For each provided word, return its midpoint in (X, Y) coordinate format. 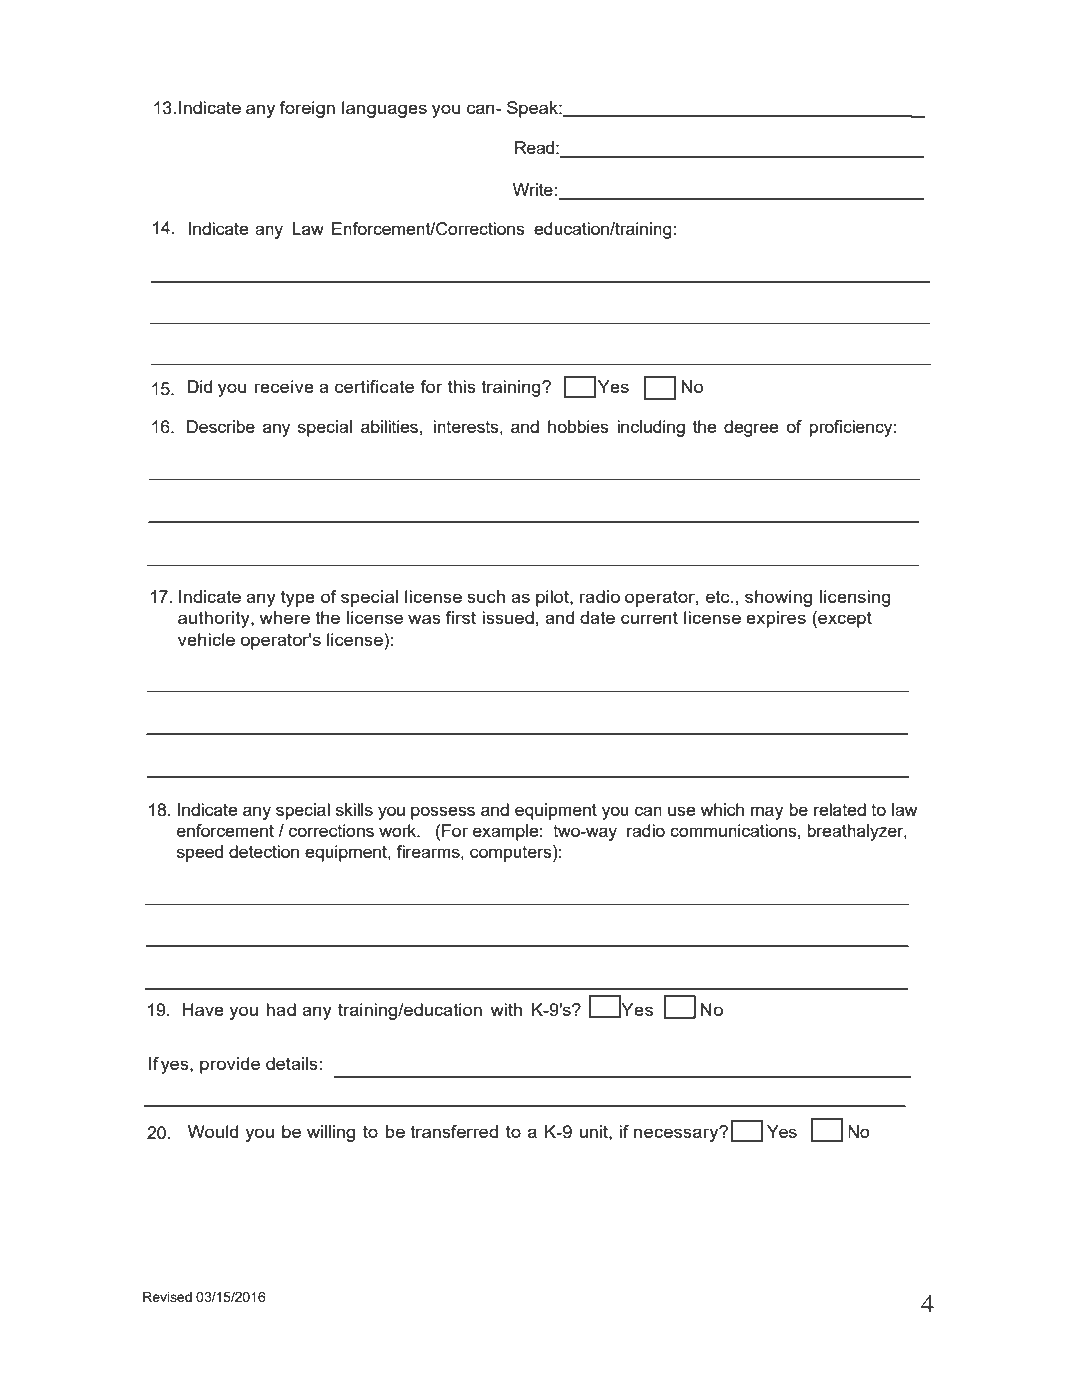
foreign (307, 109)
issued (508, 617)
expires (776, 619)
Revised (167, 1297)
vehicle (206, 639)
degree (751, 428)
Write (534, 189)
